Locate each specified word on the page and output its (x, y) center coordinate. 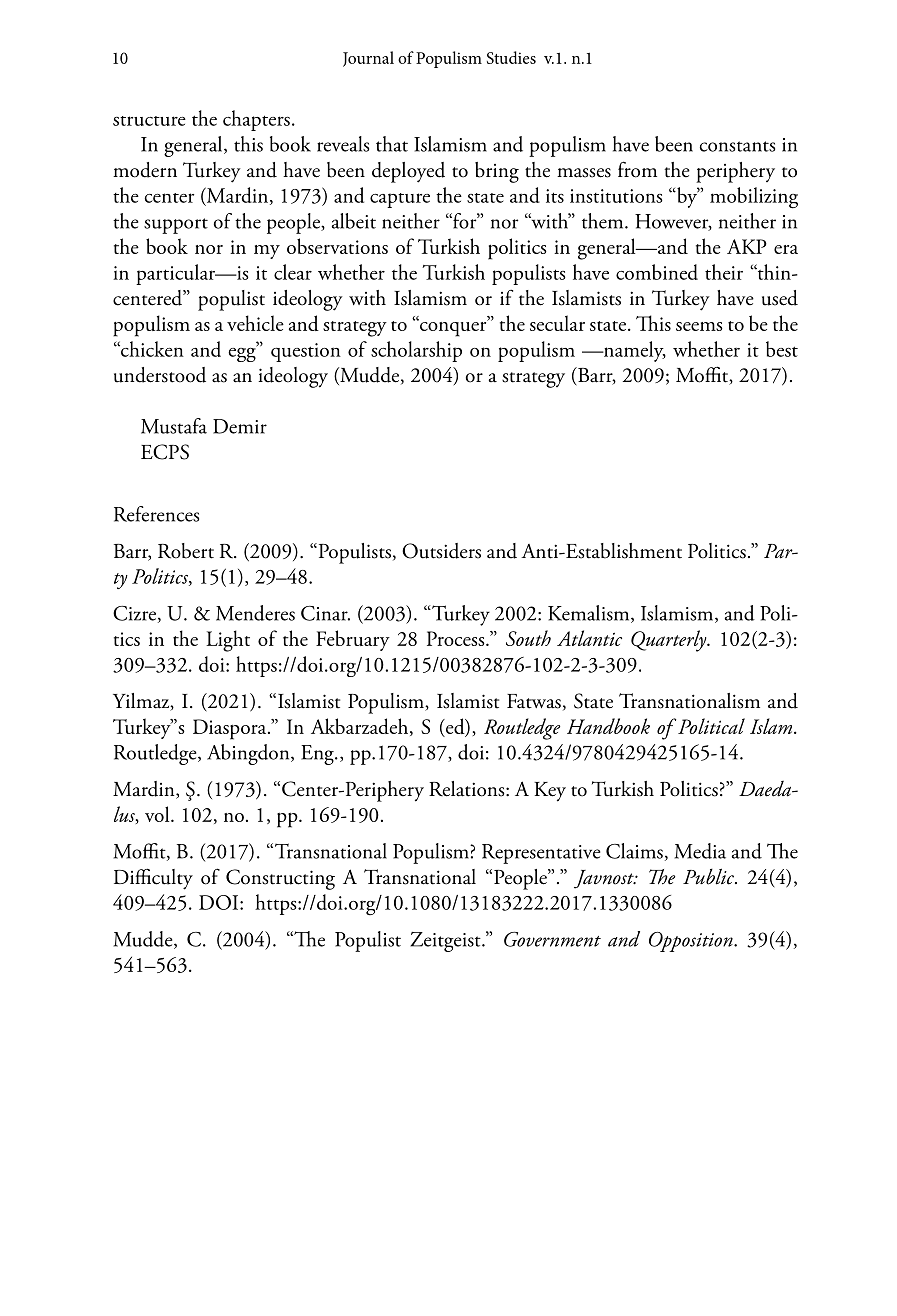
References (156, 514)
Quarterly (670, 641)
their (724, 272)
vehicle (255, 323)
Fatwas (534, 701)
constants (737, 146)
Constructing (280, 879)
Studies (511, 57)
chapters (256, 120)
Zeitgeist (446, 942)
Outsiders (441, 551)
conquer (453, 328)
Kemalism (590, 614)
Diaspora (231, 729)
